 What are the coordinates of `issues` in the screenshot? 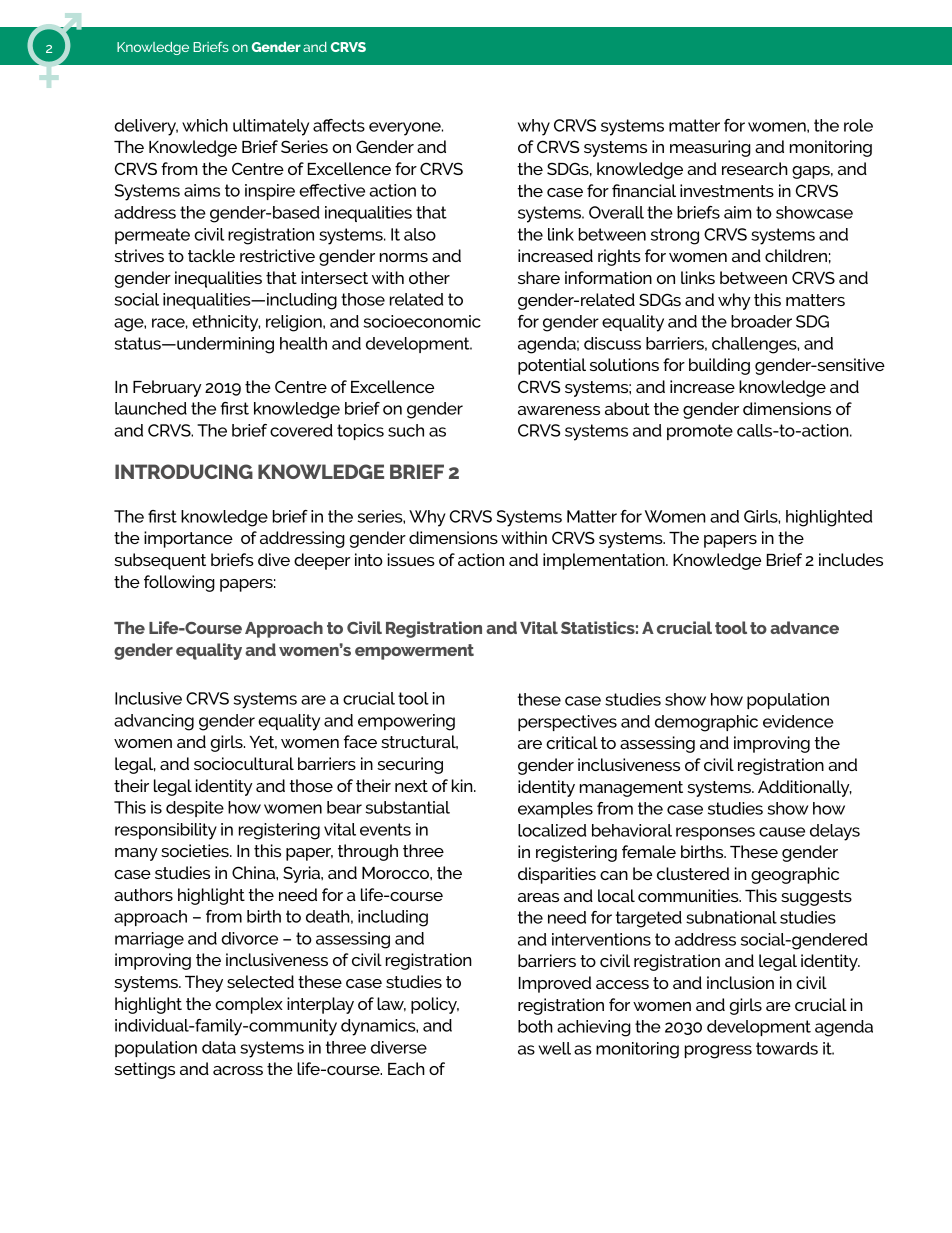 It's located at (411, 559).
